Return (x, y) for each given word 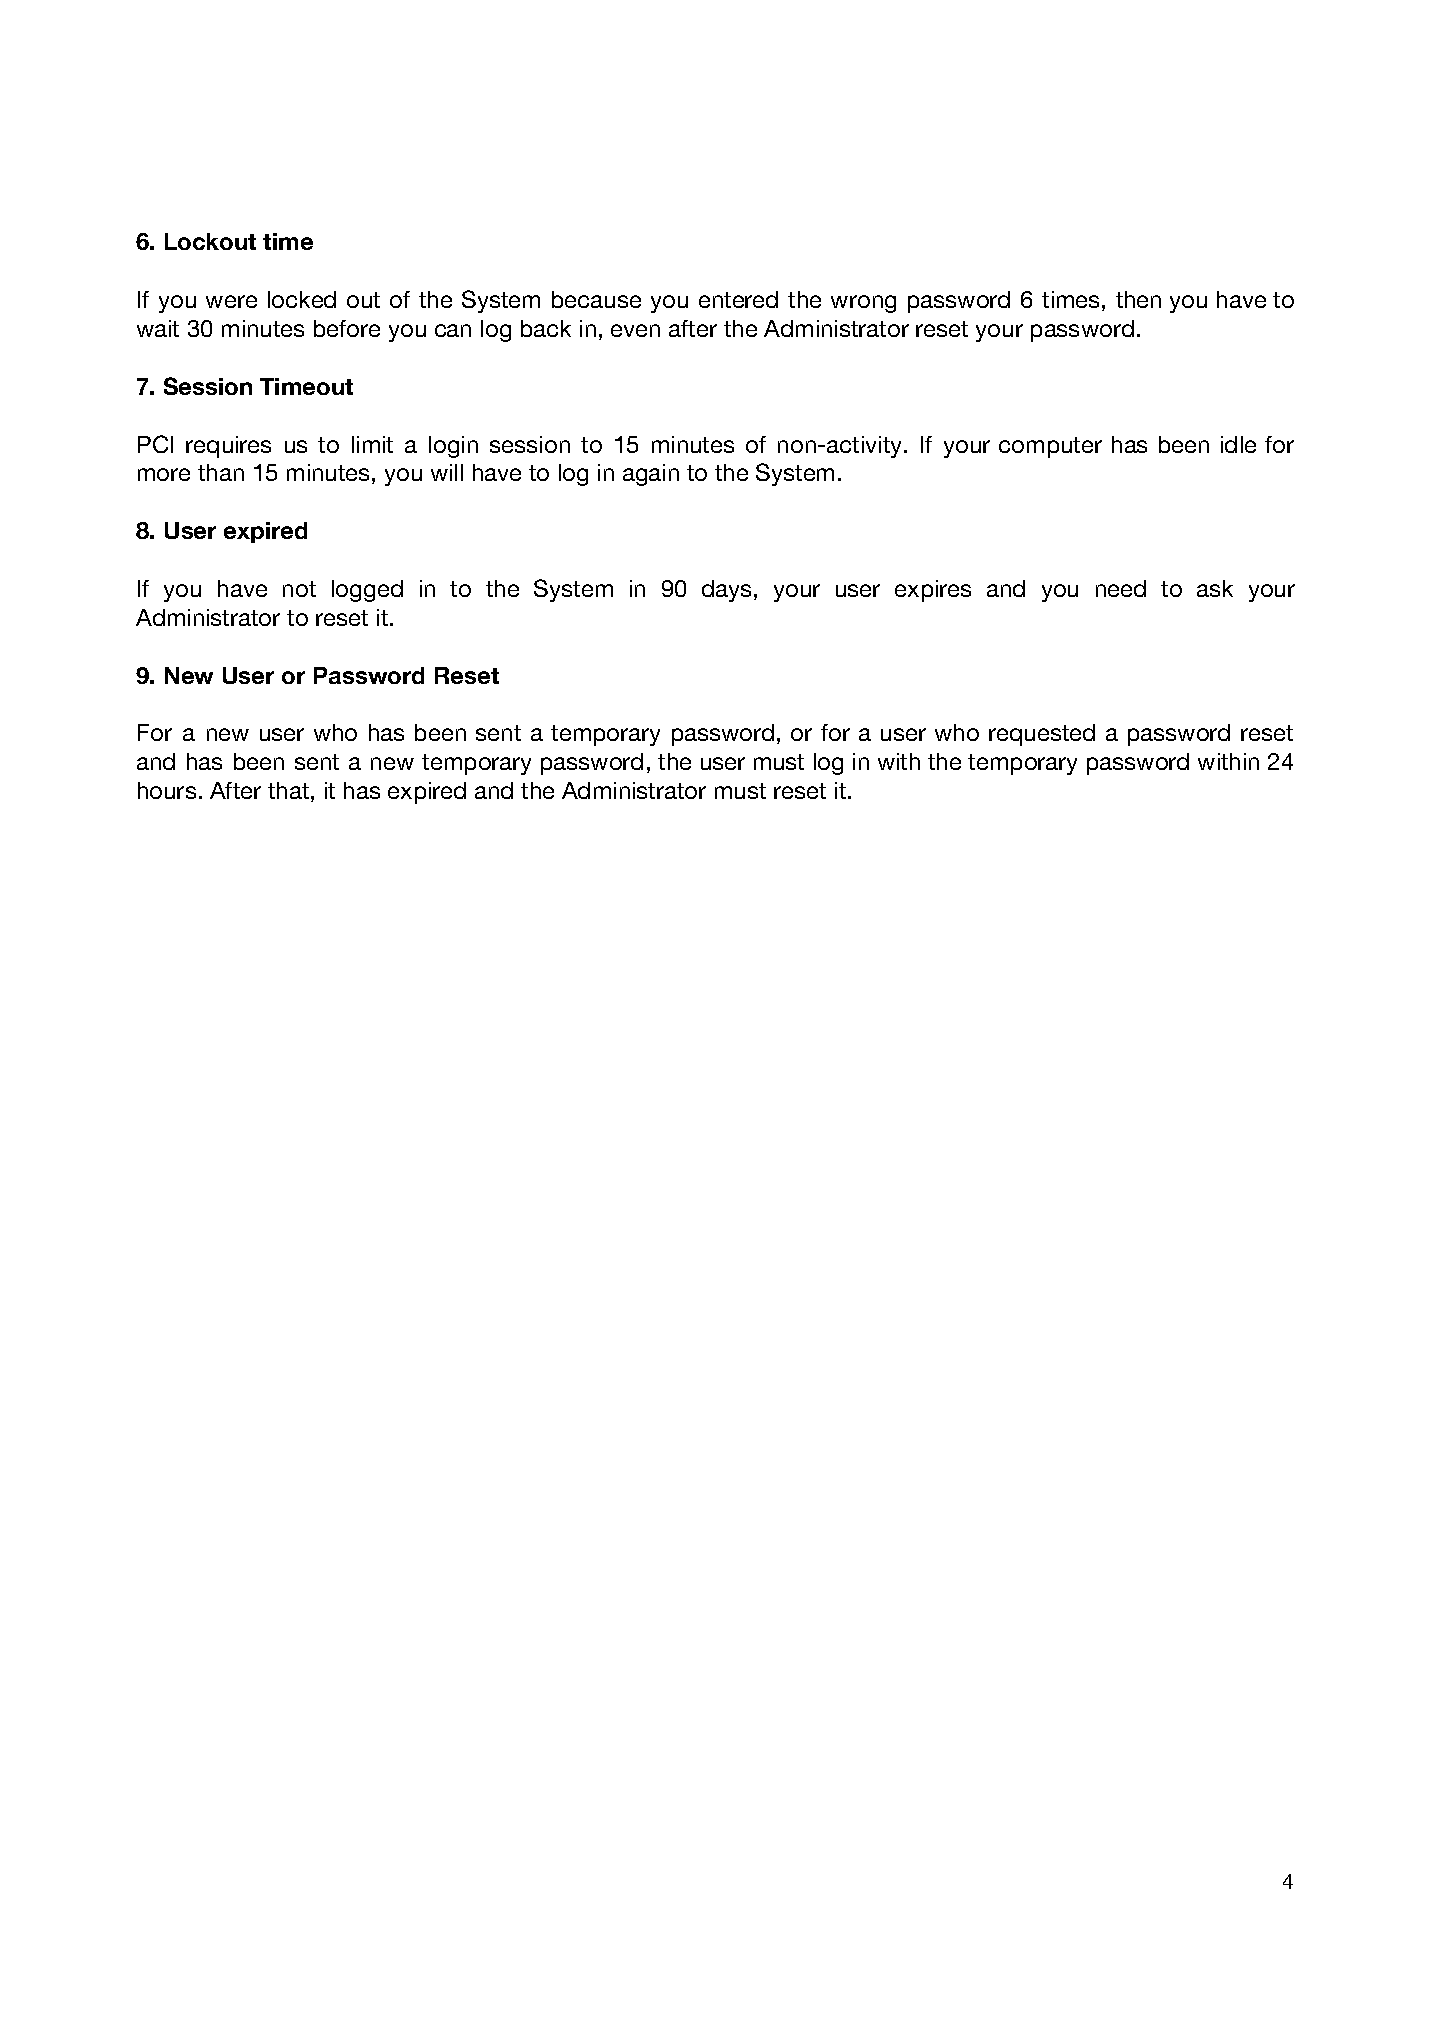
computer (1050, 447)
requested (1042, 735)
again (651, 475)
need (1121, 588)
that (288, 790)
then (1138, 299)
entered (738, 299)
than (221, 472)
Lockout (210, 241)
